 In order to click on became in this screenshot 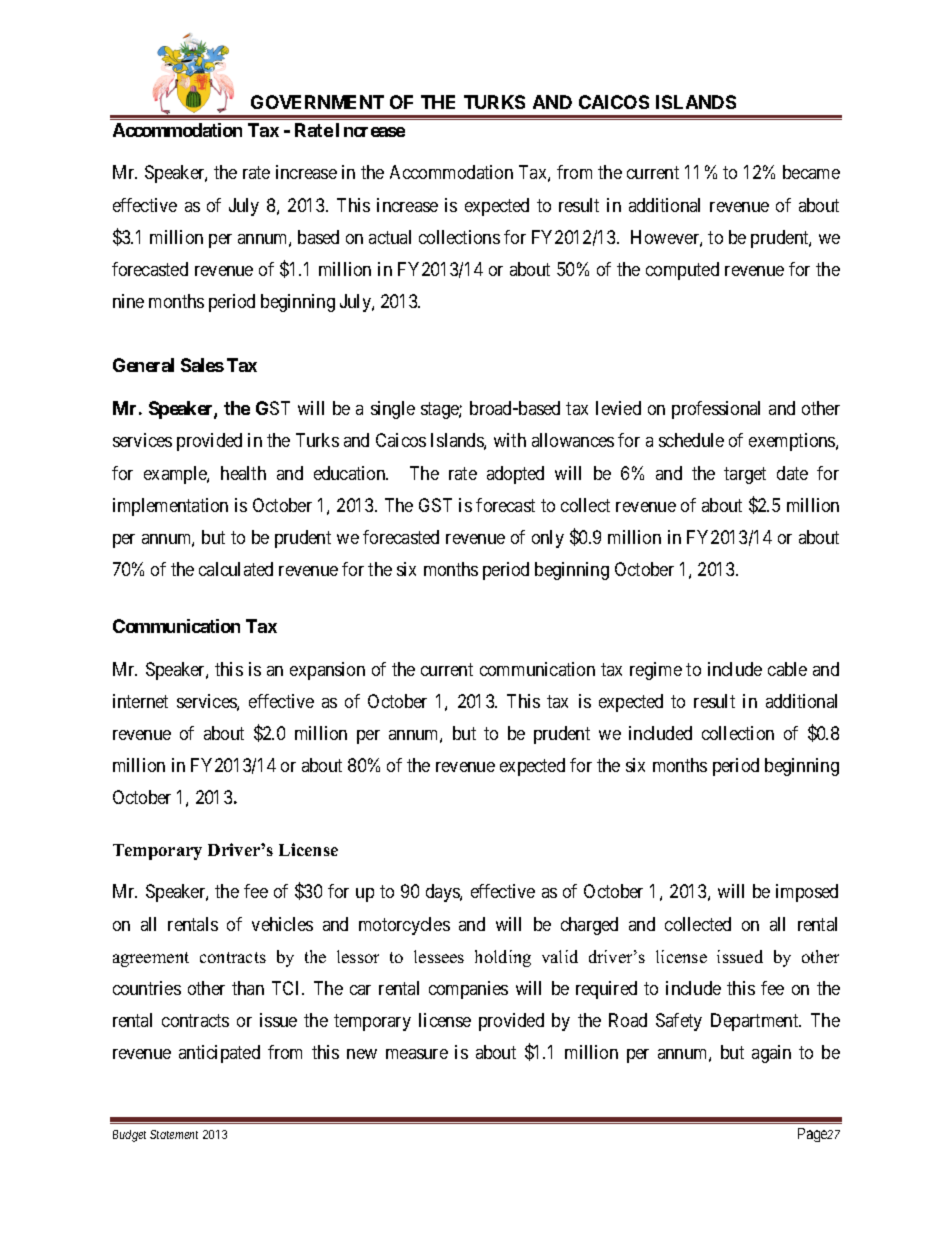, I will do `click(811, 172)`.
